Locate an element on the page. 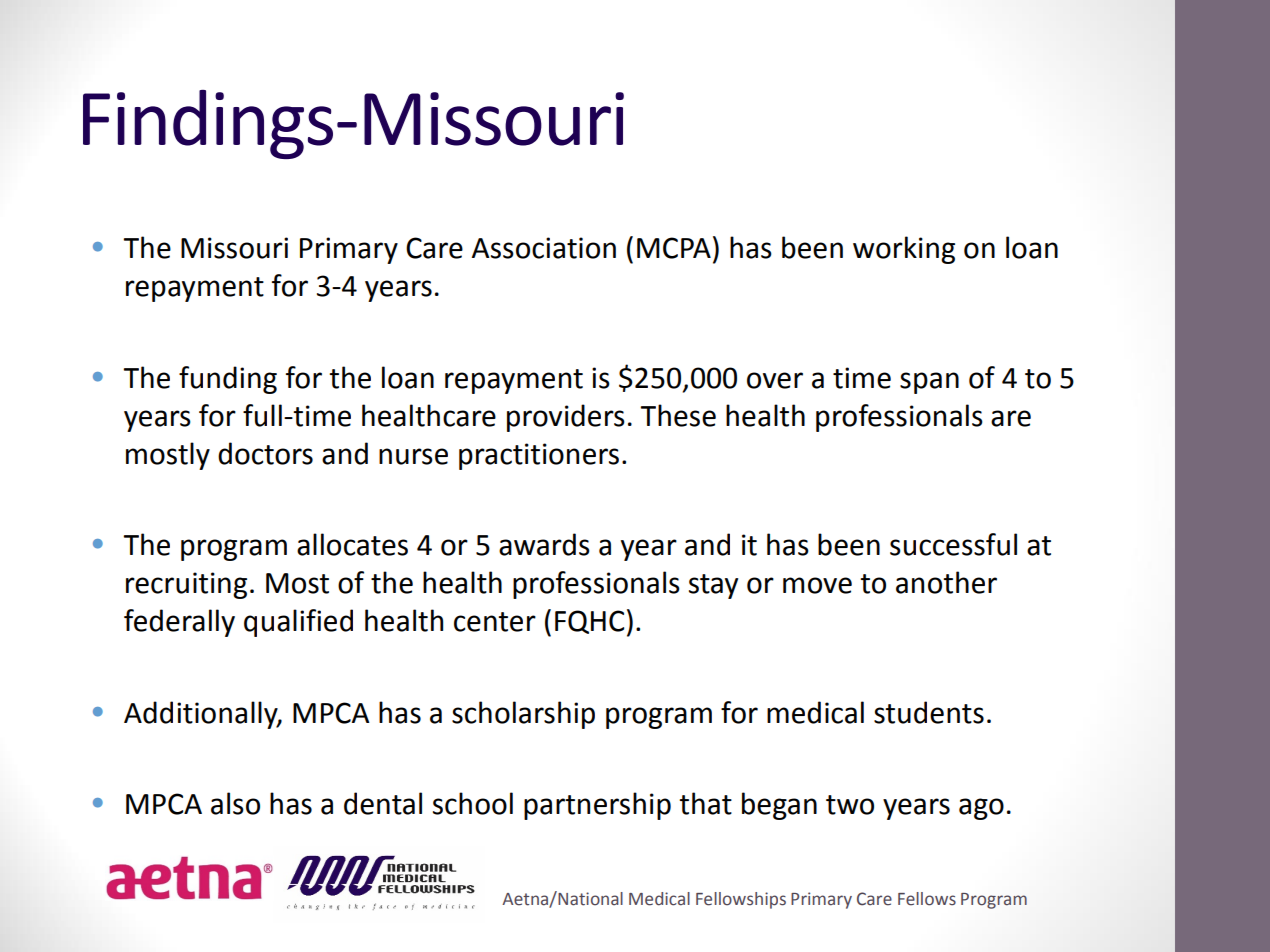 This page has height=952, width=1270. qualified is located at coordinates (298, 623).
